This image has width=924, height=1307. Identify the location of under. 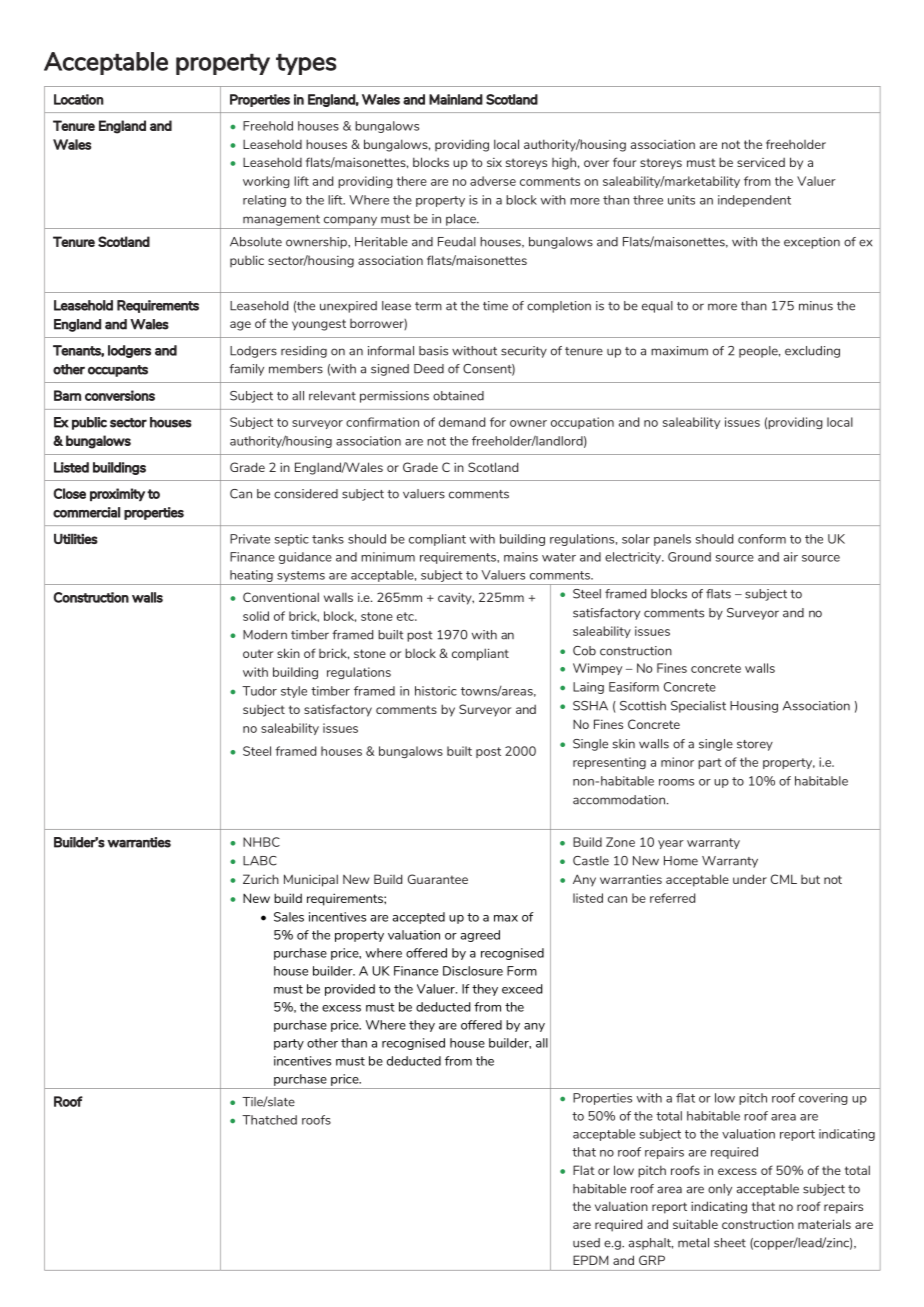
(750, 879).
